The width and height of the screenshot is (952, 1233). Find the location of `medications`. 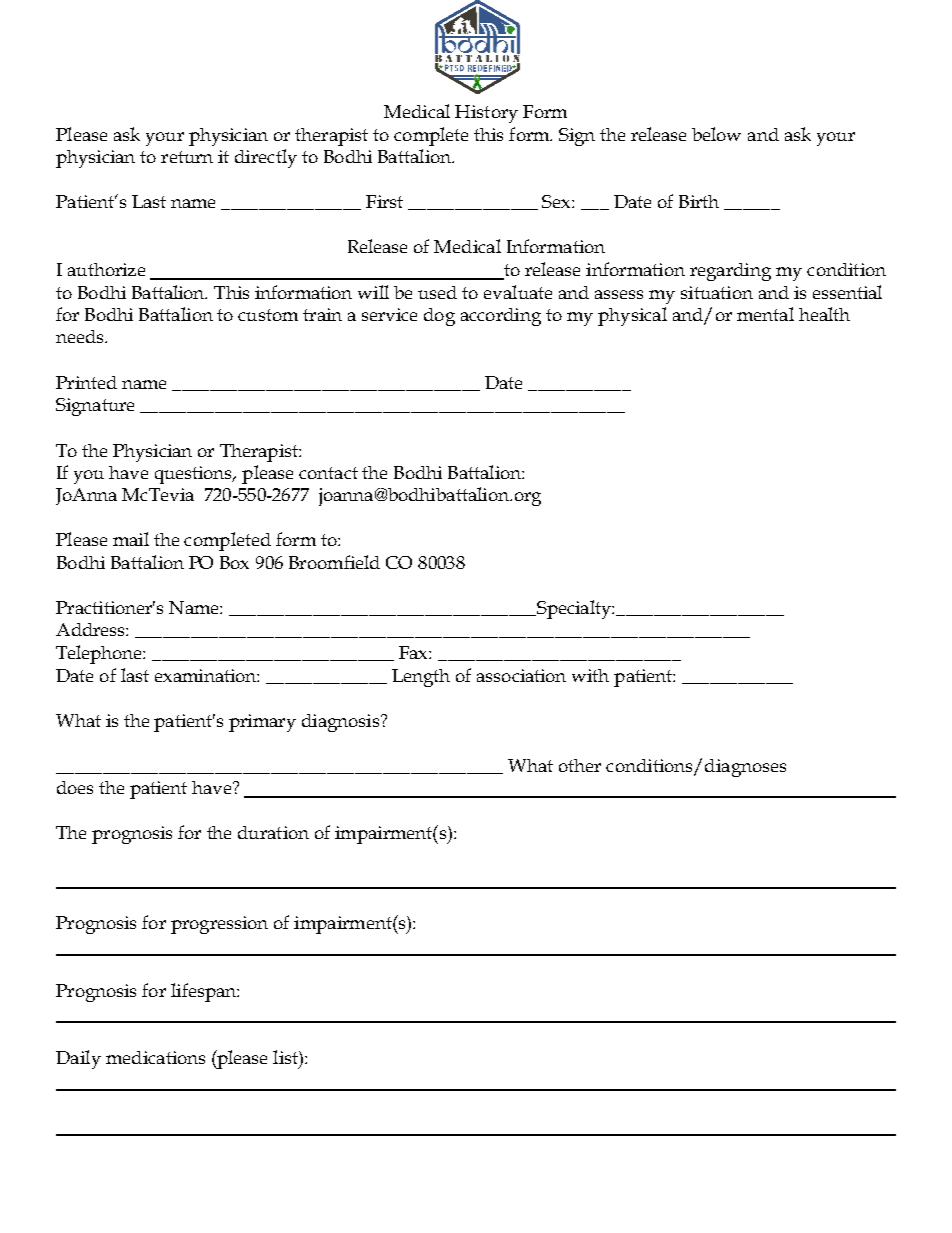

medications is located at coordinates (155, 1057).
